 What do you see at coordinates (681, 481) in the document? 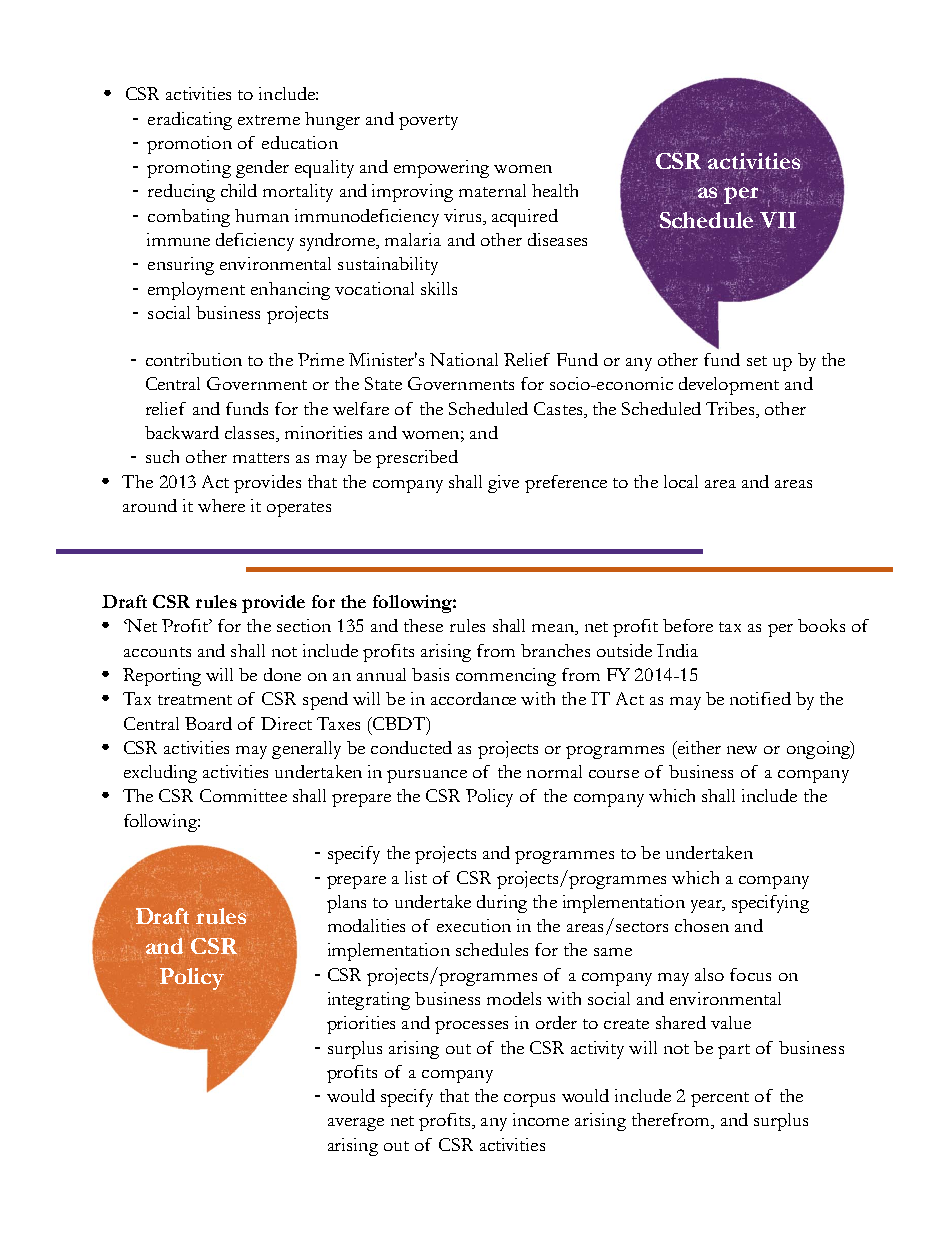
I see `local` at bounding box center [681, 481].
